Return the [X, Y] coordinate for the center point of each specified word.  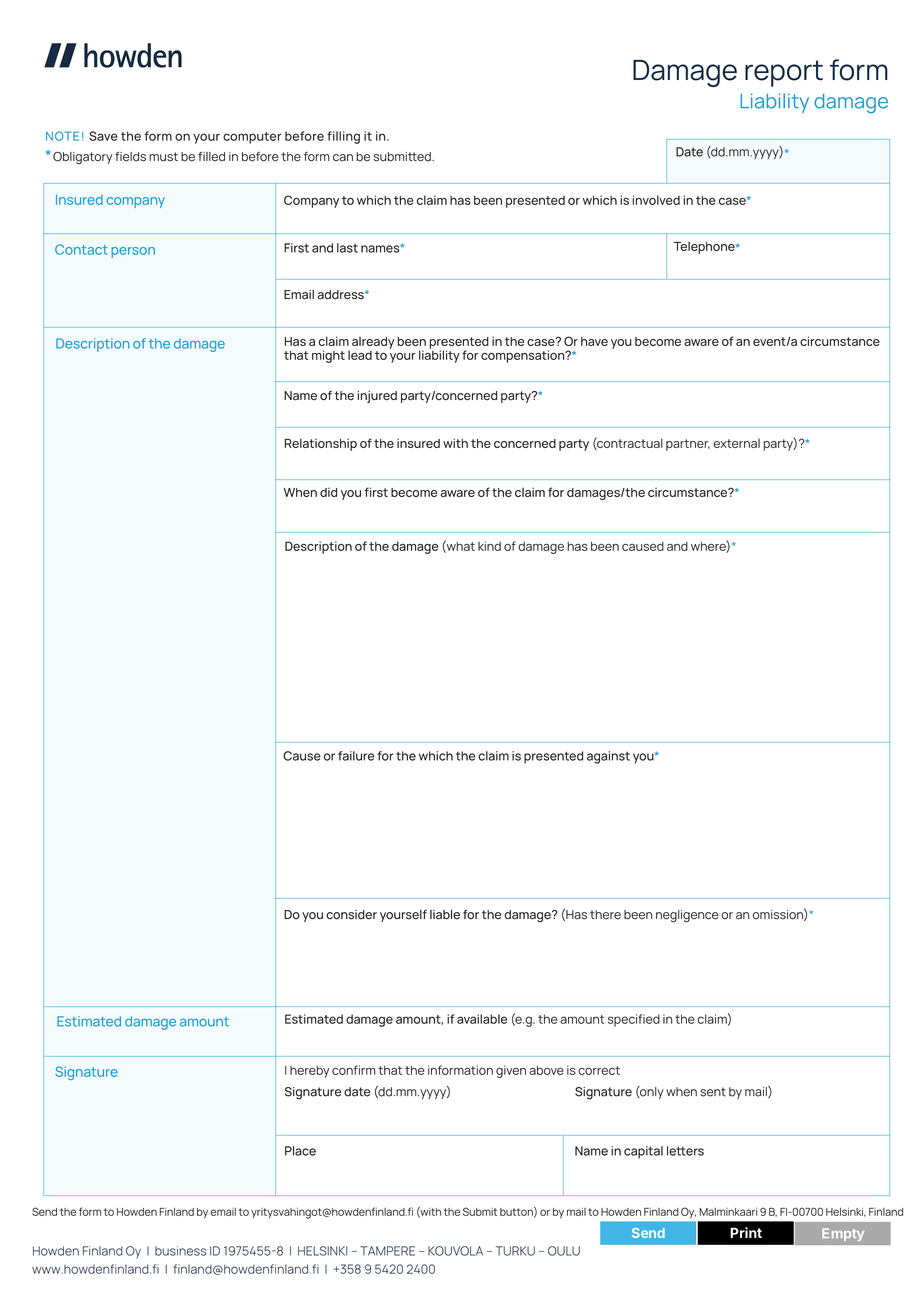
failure [356, 756]
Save [103, 136]
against [608, 757]
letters [685, 1151]
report [784, 73]
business [181, 1251]
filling [343, 137]
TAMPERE [387, 1251]
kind [489, 546]
